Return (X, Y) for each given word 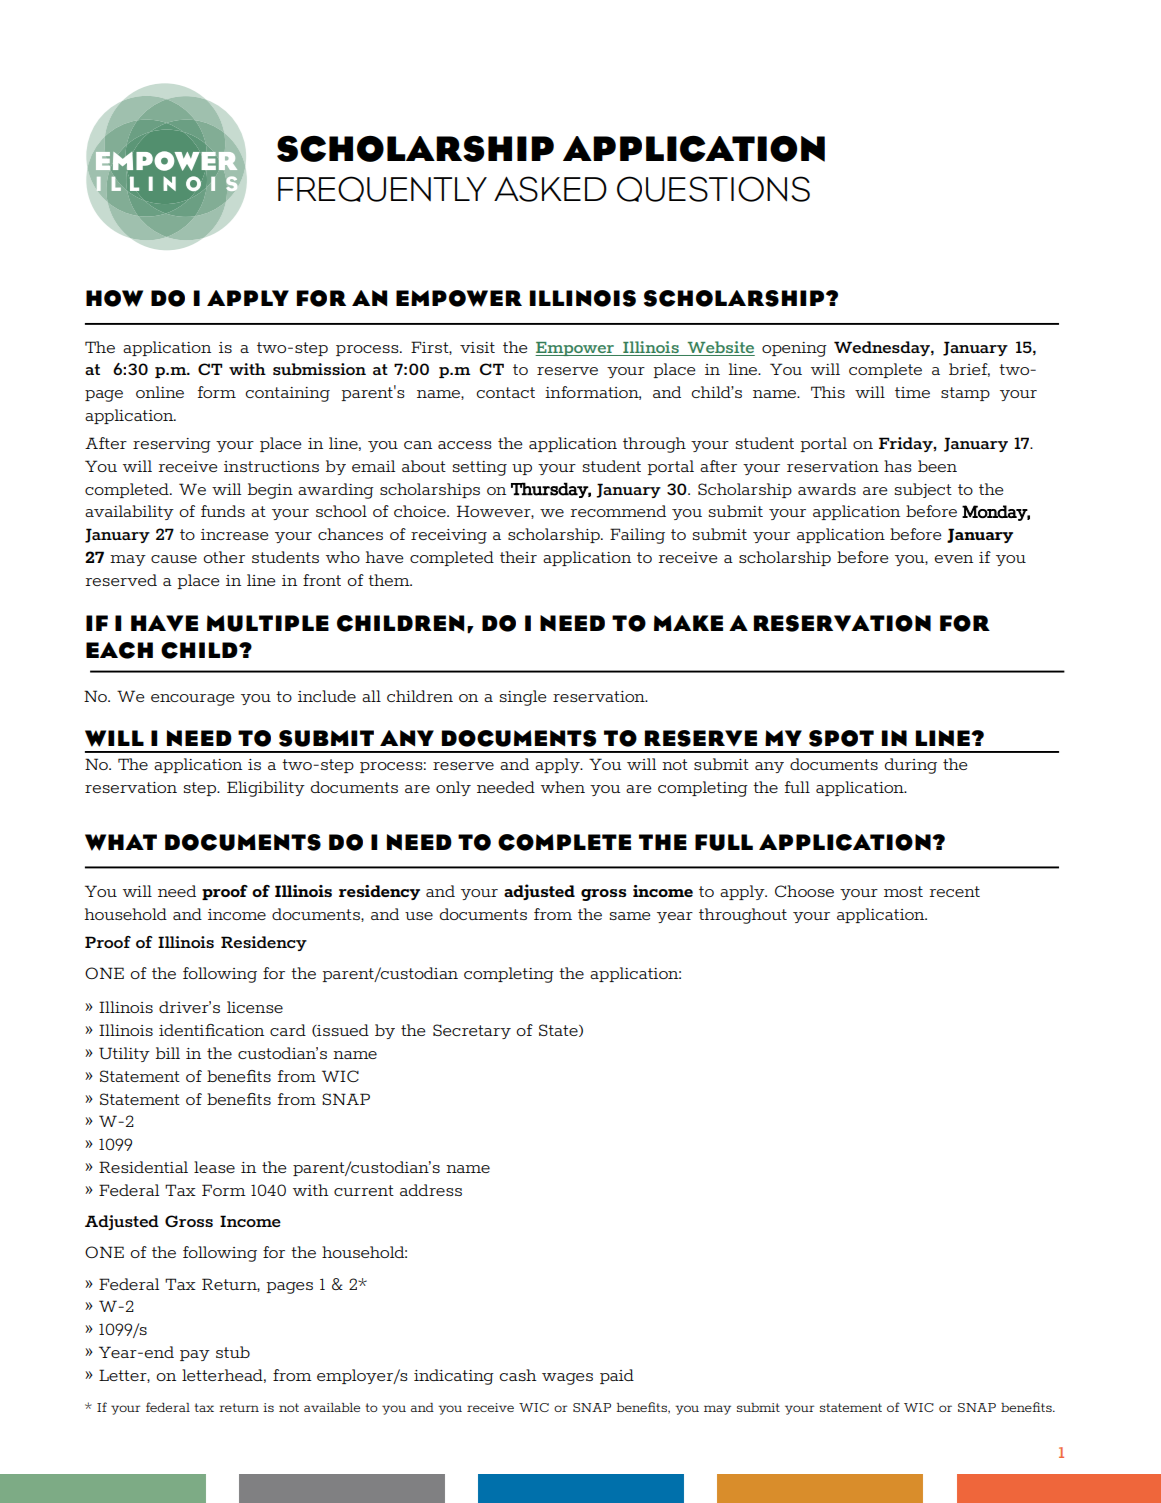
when (563, 787)
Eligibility (266, 789)
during (911, 766)
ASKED (550, 189)
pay (195, 1355)
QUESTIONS (713, 189)
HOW (114, 298)
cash (518, 1375)
